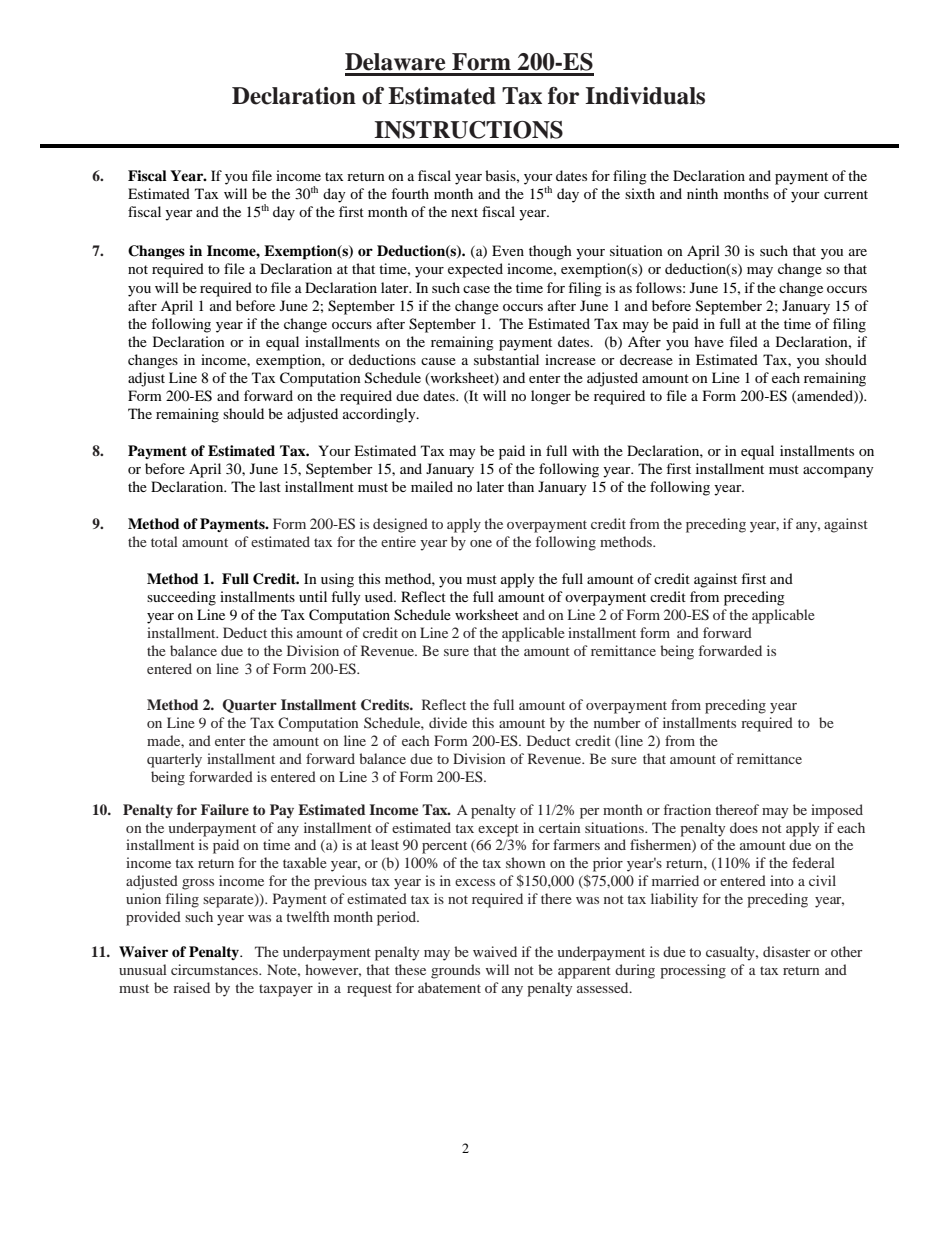 This document has height=1233, width=952. Describe the element at coordinates (181, 598) in the document. I see `succeeding` at that location.
